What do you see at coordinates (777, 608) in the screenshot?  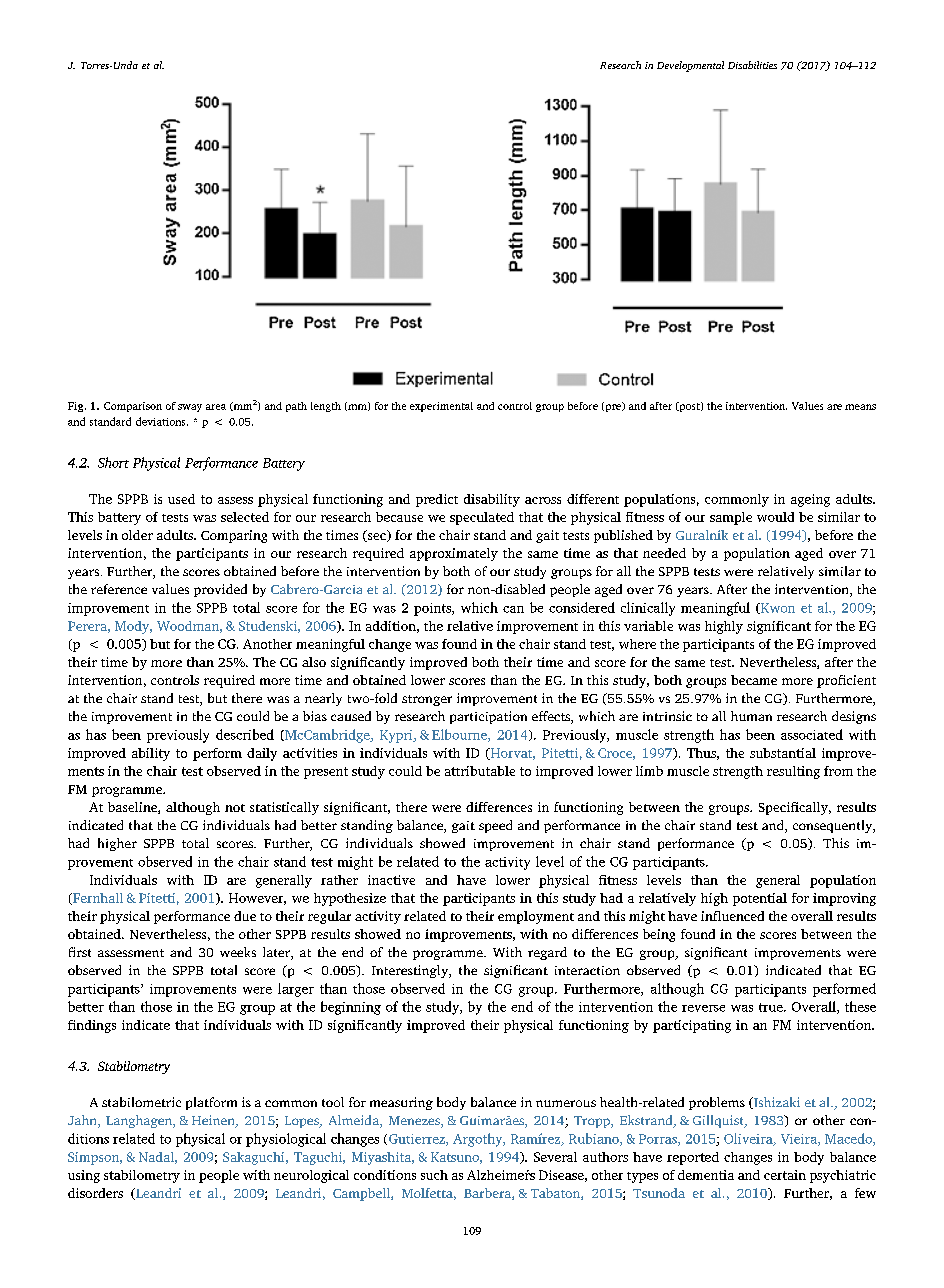 I see `Kwon` at bounding box center [777, 608].
